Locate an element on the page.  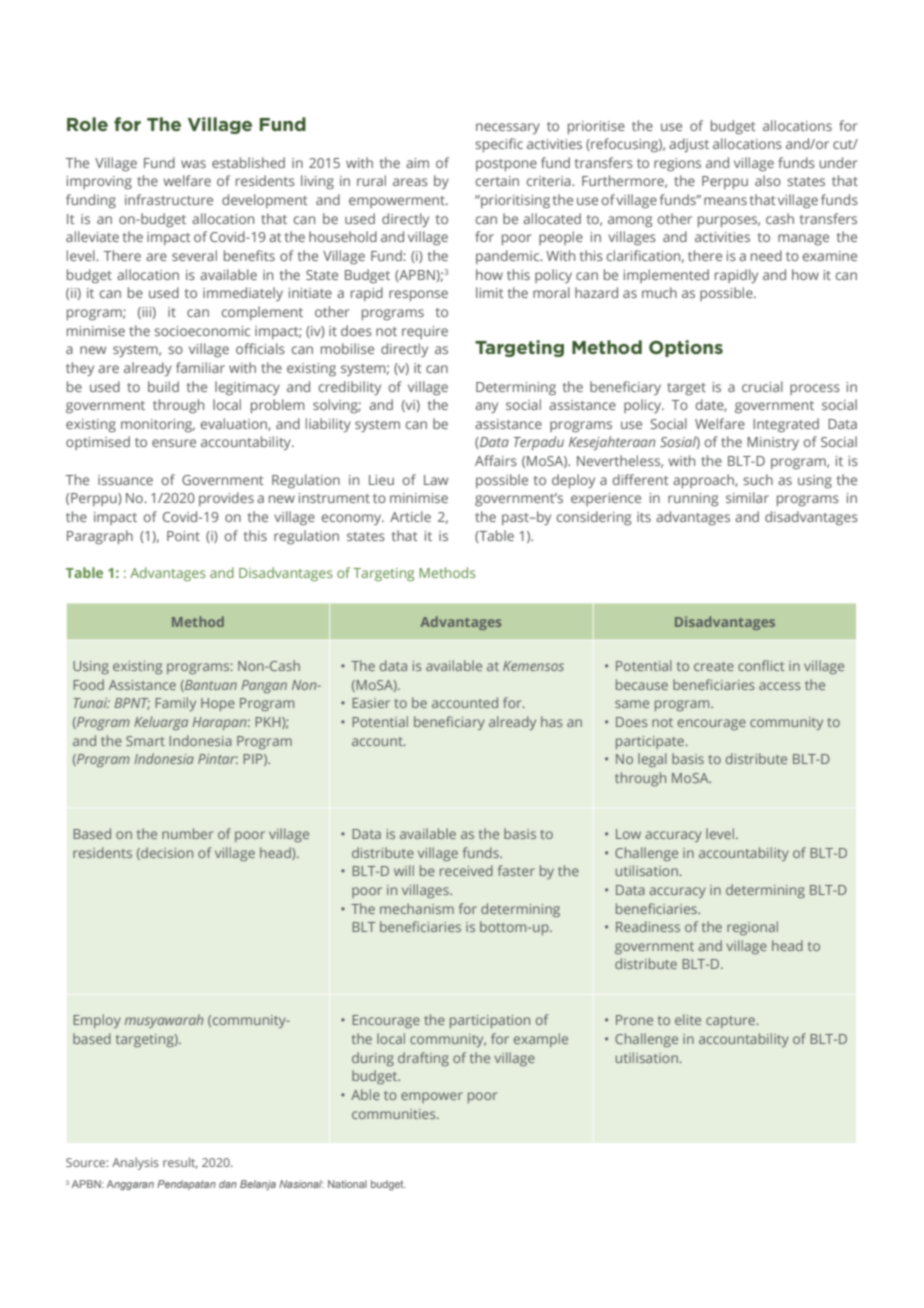
build is located at coordinates (163, 386).
